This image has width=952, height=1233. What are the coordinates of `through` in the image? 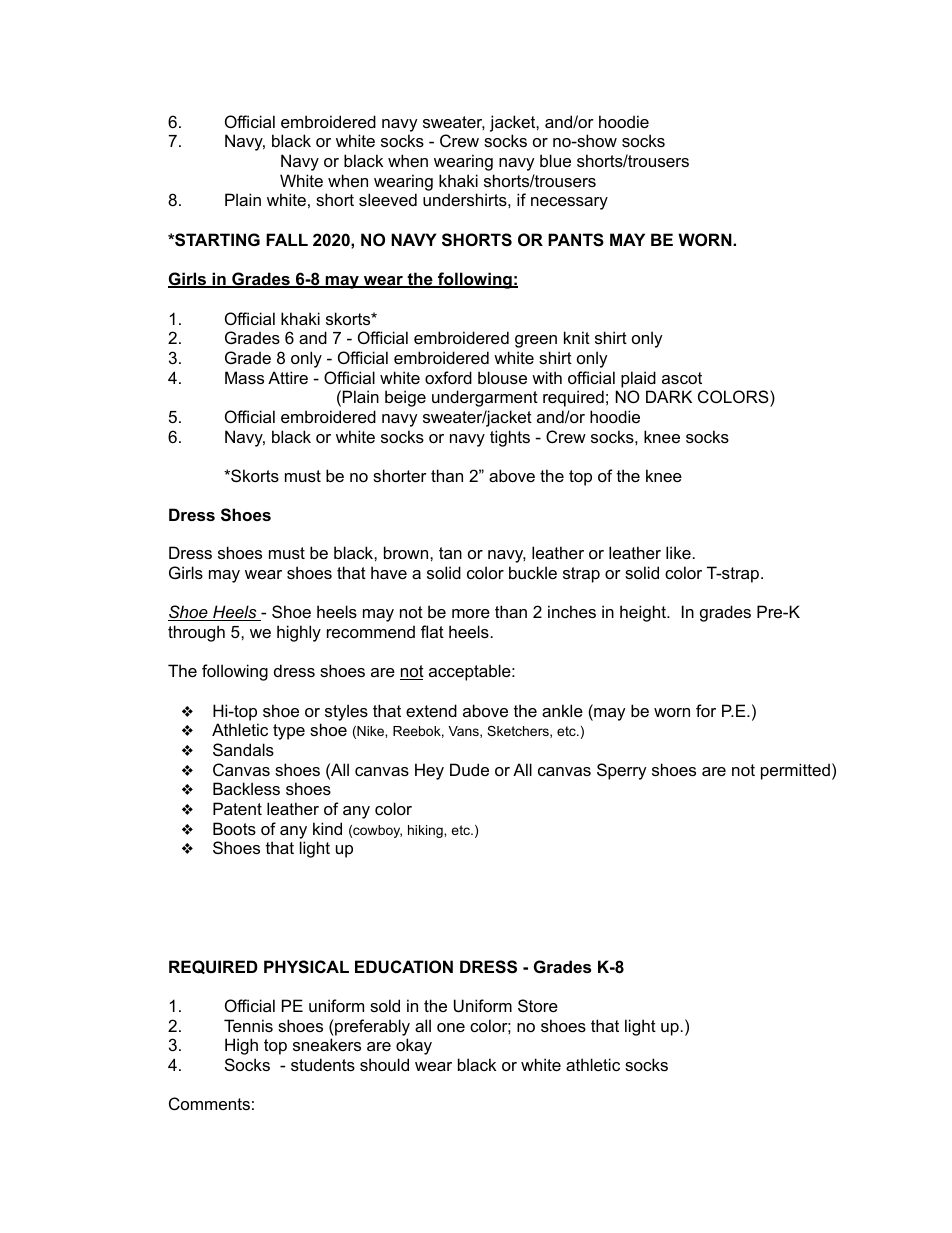 It's located at (196, 633).
